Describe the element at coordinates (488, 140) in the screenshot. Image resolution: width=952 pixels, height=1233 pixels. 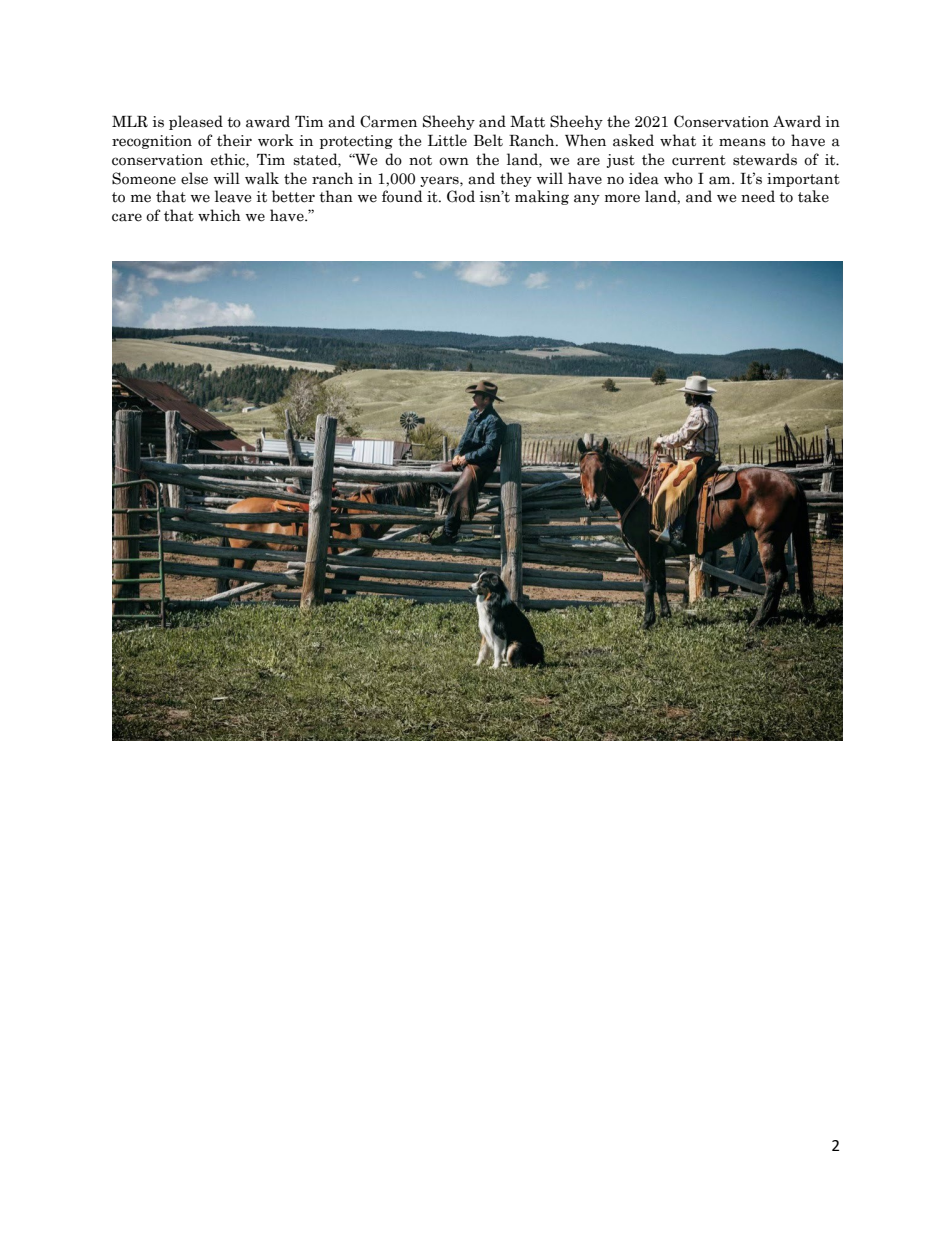
I see `Belt` at that location.
